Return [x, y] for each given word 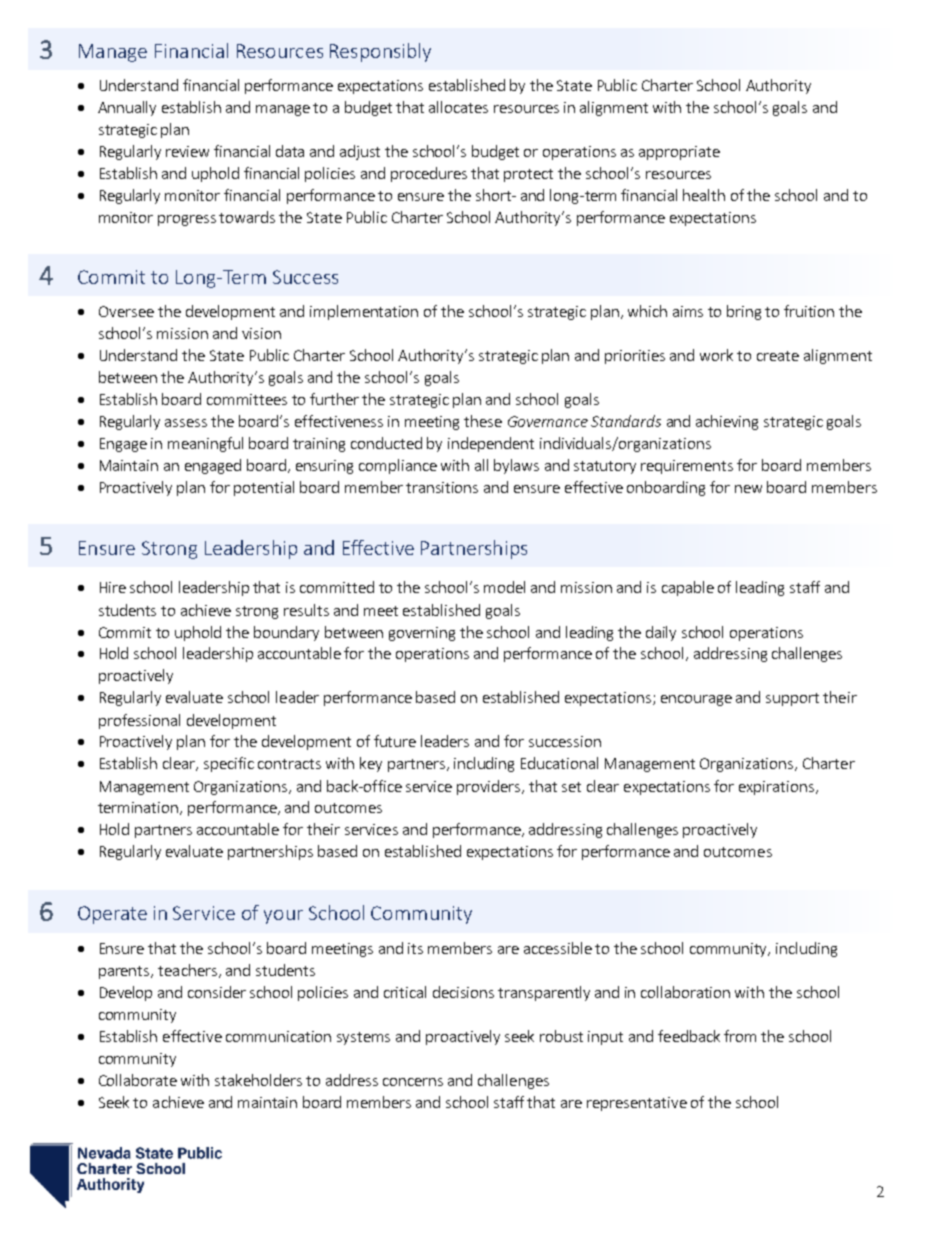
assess [186, 423]
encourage [696, 700]
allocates [458, 107]
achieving [727, 422]
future [395, 741]
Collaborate [138, 1080]
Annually [127, 108]
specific [229, 764]
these [483, 421]
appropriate [679, 153]
